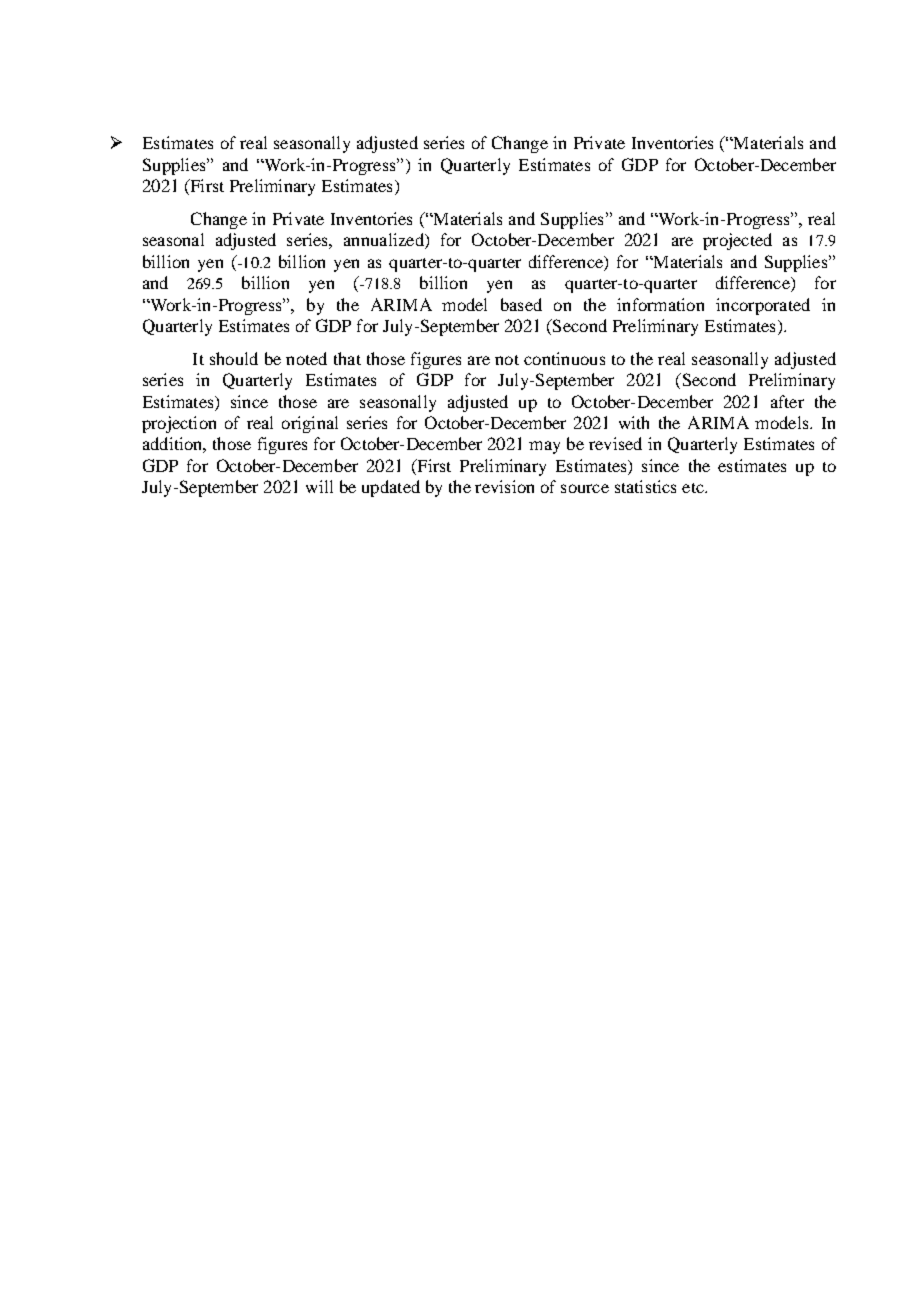  I want to click on information, so click(660, 304).
